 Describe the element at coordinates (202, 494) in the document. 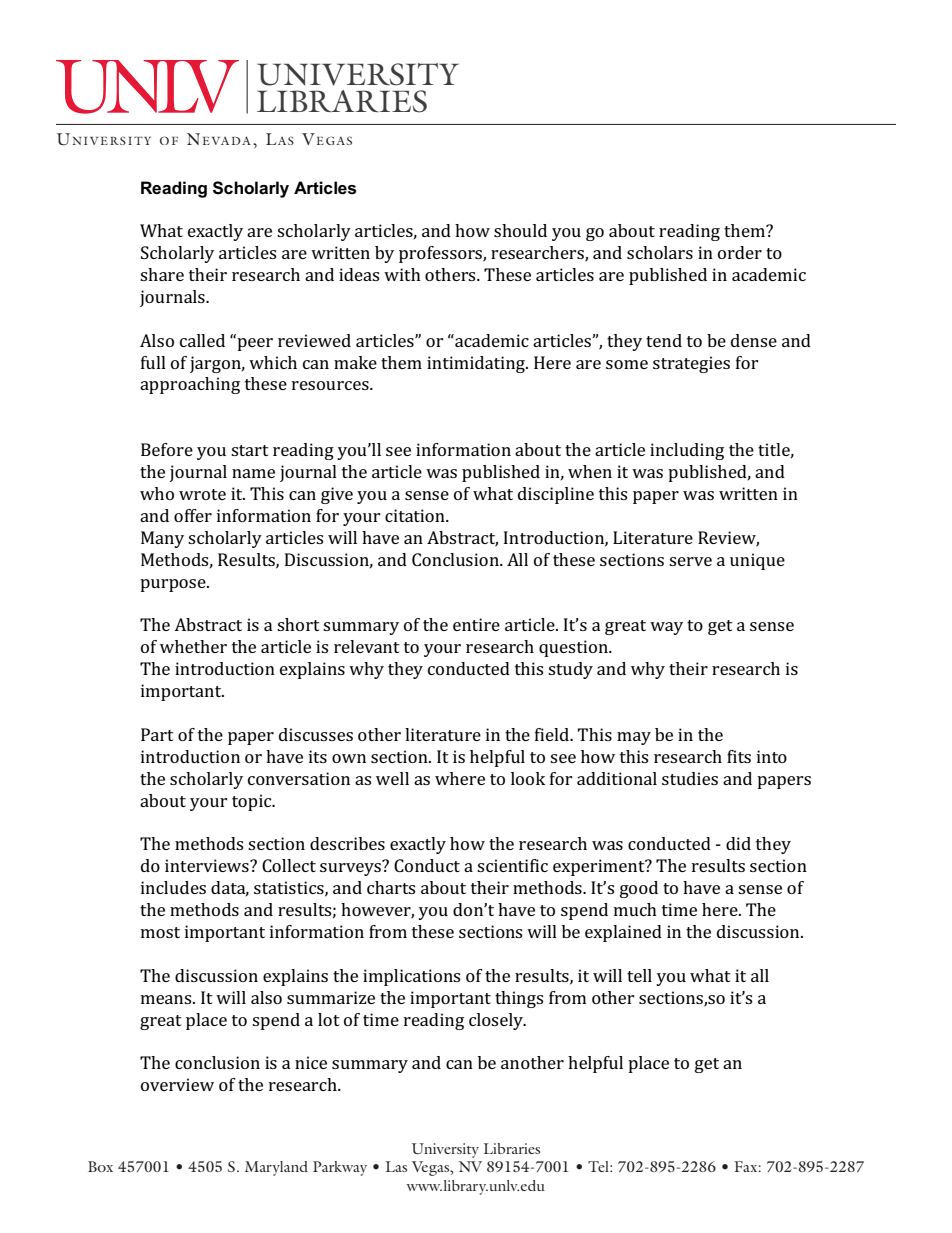

I see `wrote` at that location.
